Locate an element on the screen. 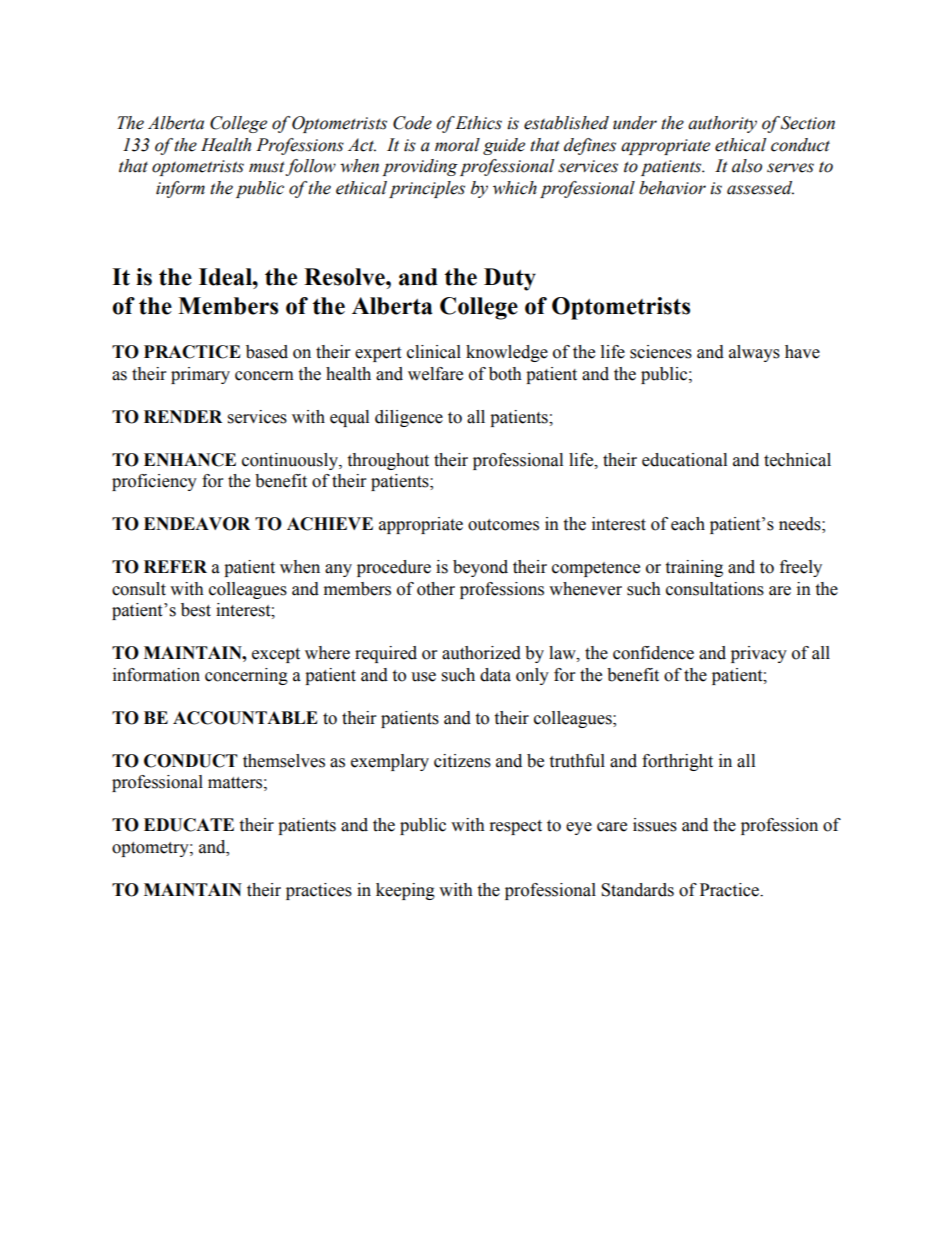  forthright is located at coordinates (677, 762).
